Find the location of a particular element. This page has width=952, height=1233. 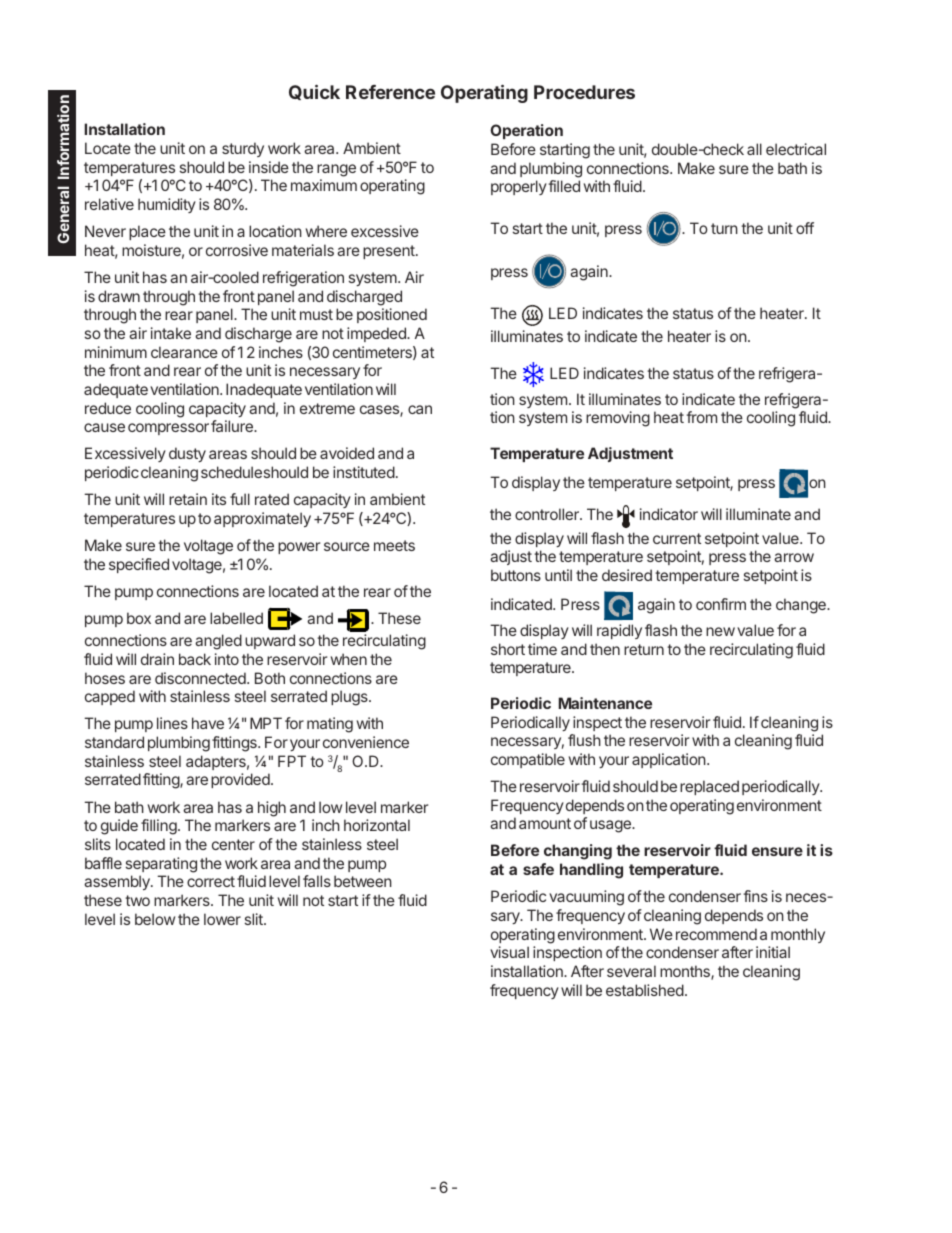

can is located at coordinates (420, 409).
